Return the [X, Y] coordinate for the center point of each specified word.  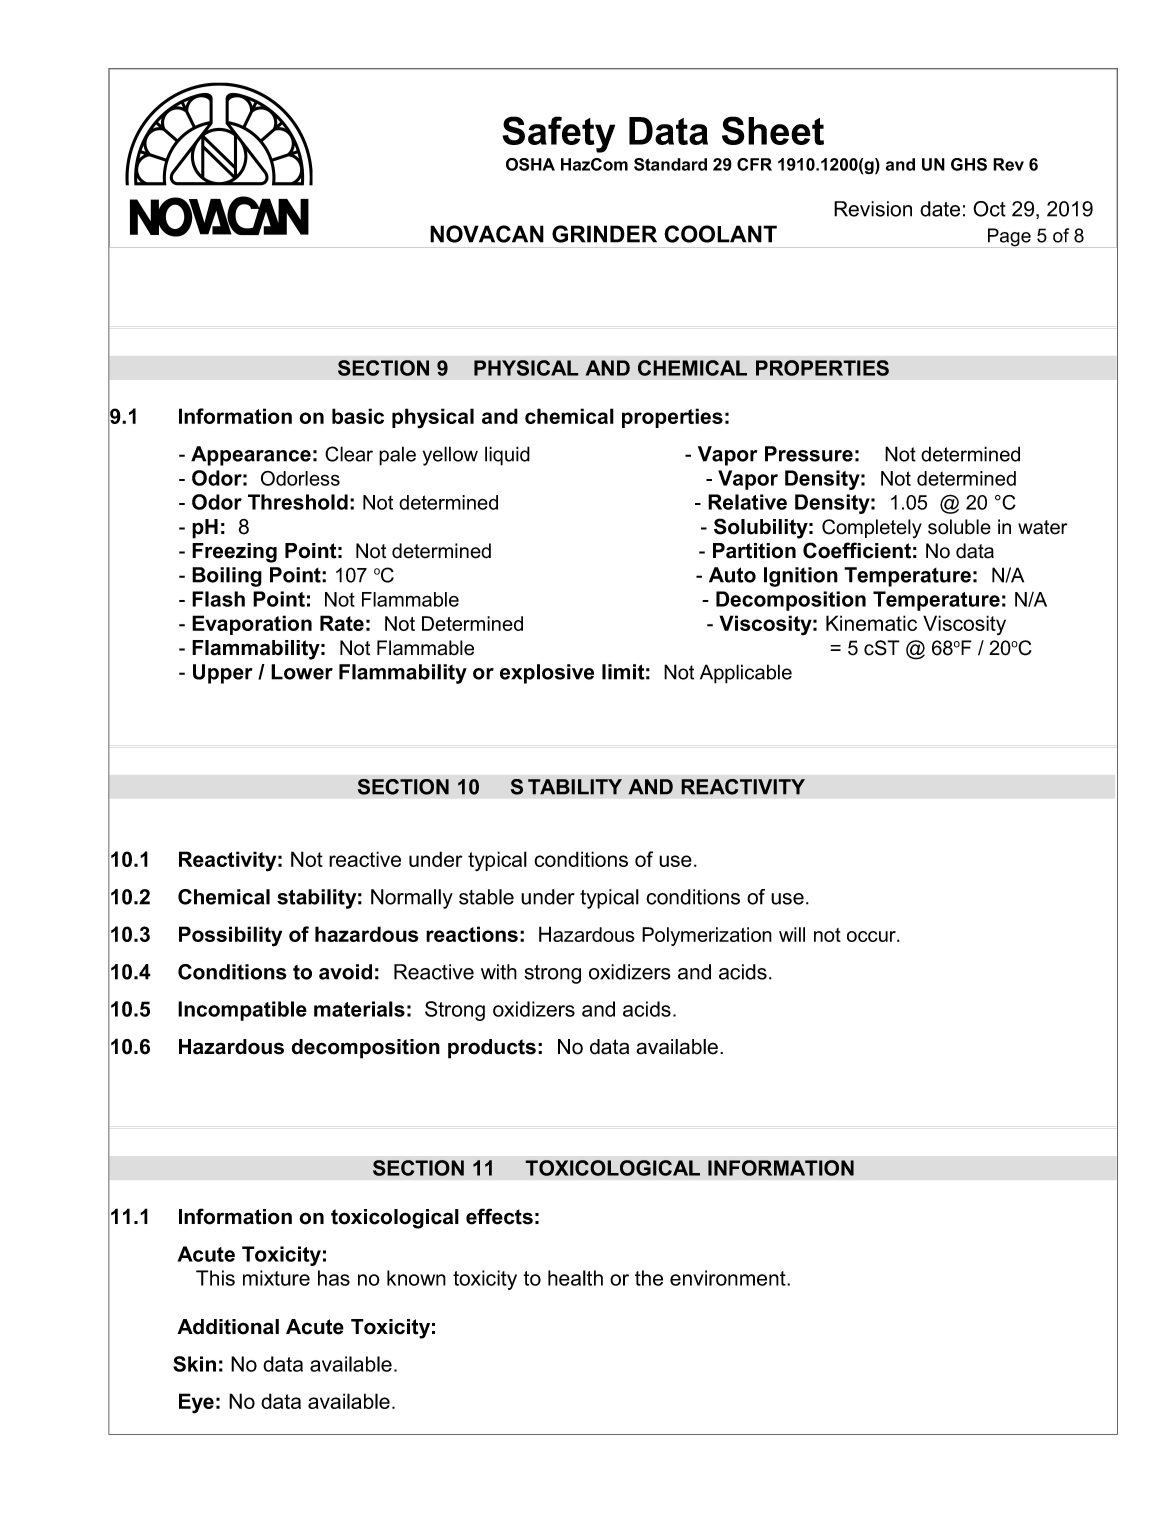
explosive [547, 674]
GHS [969, 164]
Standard [670, 164]
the [649, 1278]
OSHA [530, 164]
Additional [228, 1327]
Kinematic [871, 623]
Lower [302, 672]
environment [729, 1278]
